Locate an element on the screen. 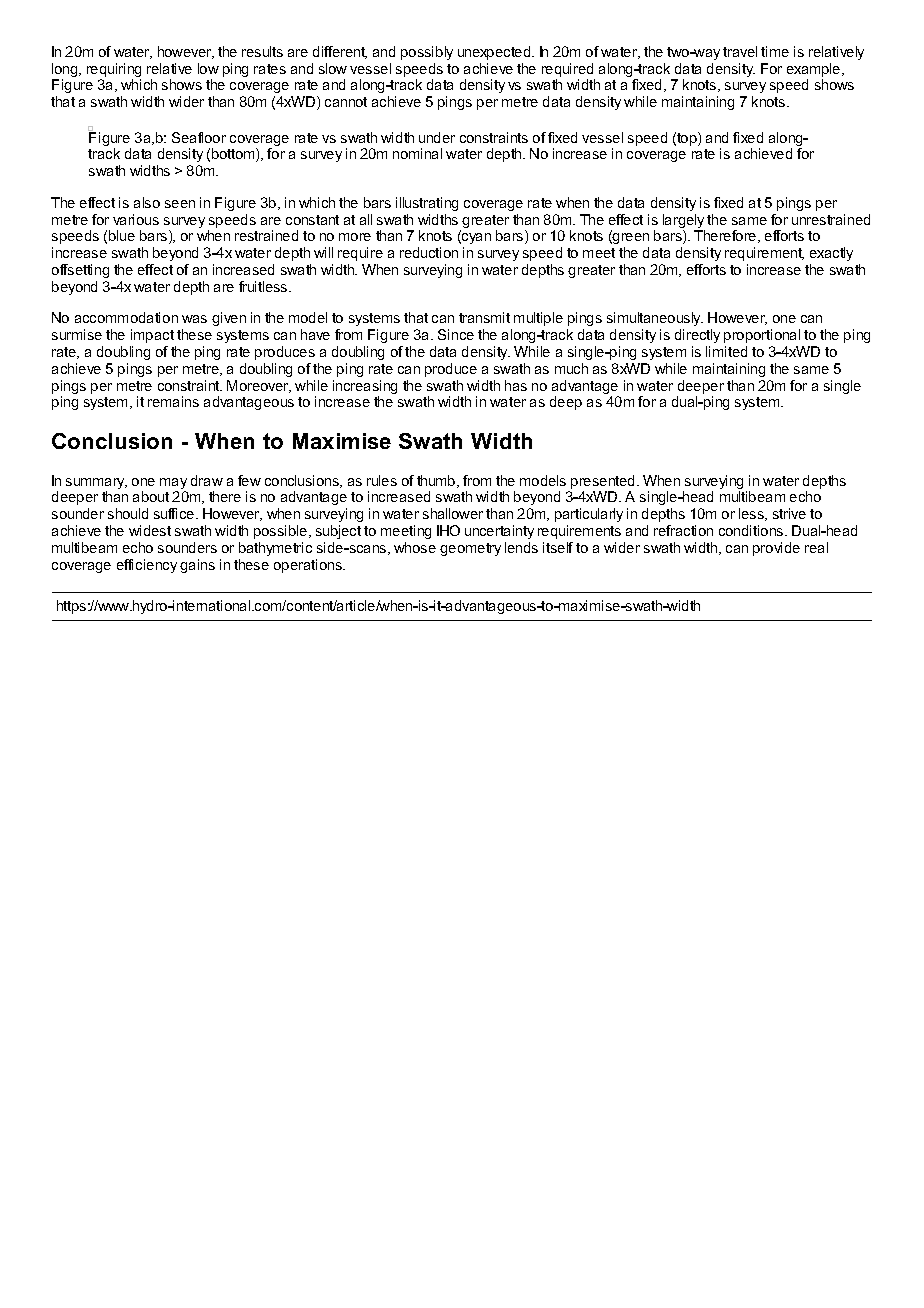  reduction is located at coordinates (429, 252).
